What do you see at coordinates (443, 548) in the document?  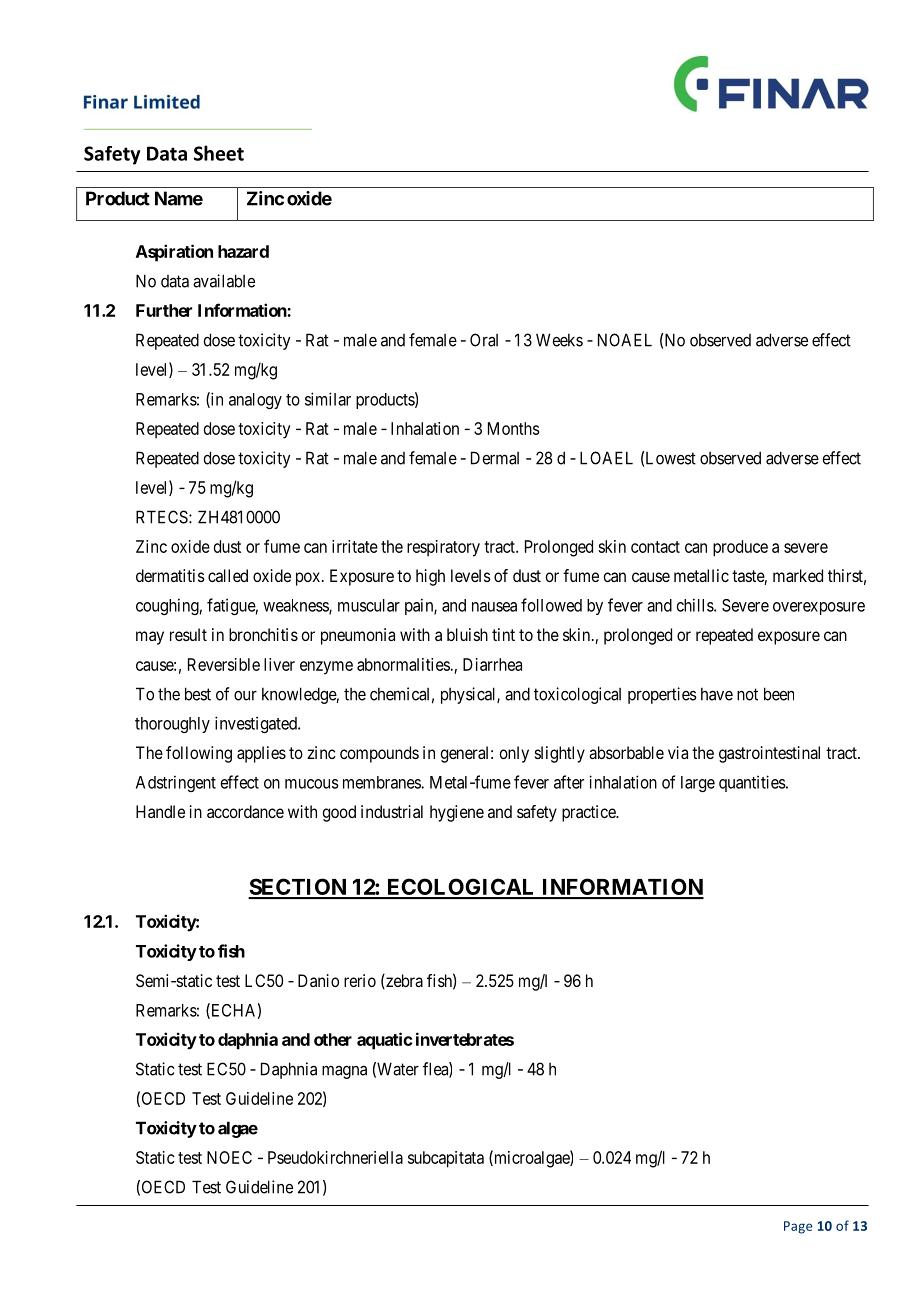 I see `respiratory` at bounding box center [443, 548].
